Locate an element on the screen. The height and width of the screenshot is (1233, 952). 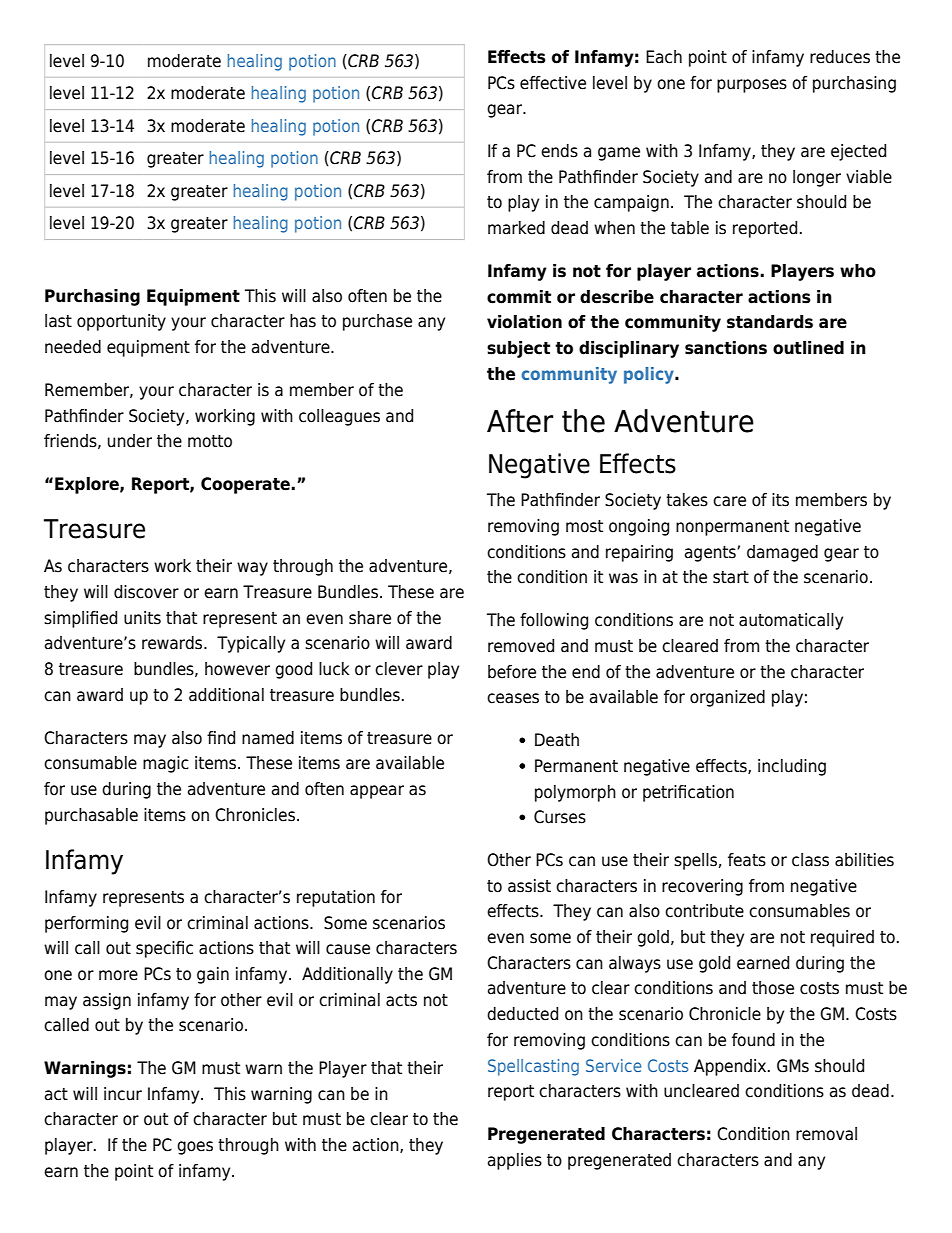
opportunity is located at coordinates (121, 322).
